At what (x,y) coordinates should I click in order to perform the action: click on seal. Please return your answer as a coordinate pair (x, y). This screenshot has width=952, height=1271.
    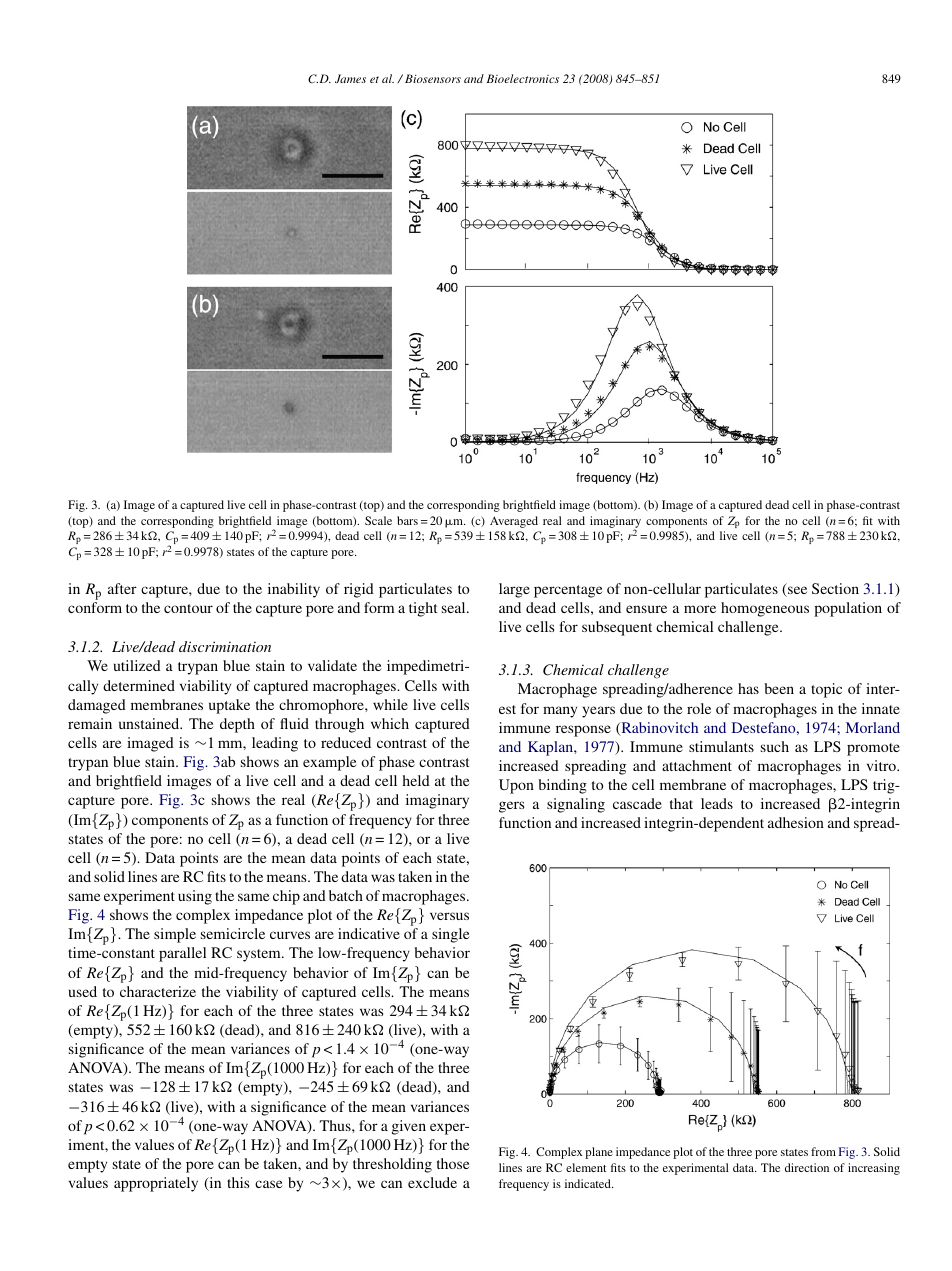
    Looking at the image, I should click on (455, 607).
